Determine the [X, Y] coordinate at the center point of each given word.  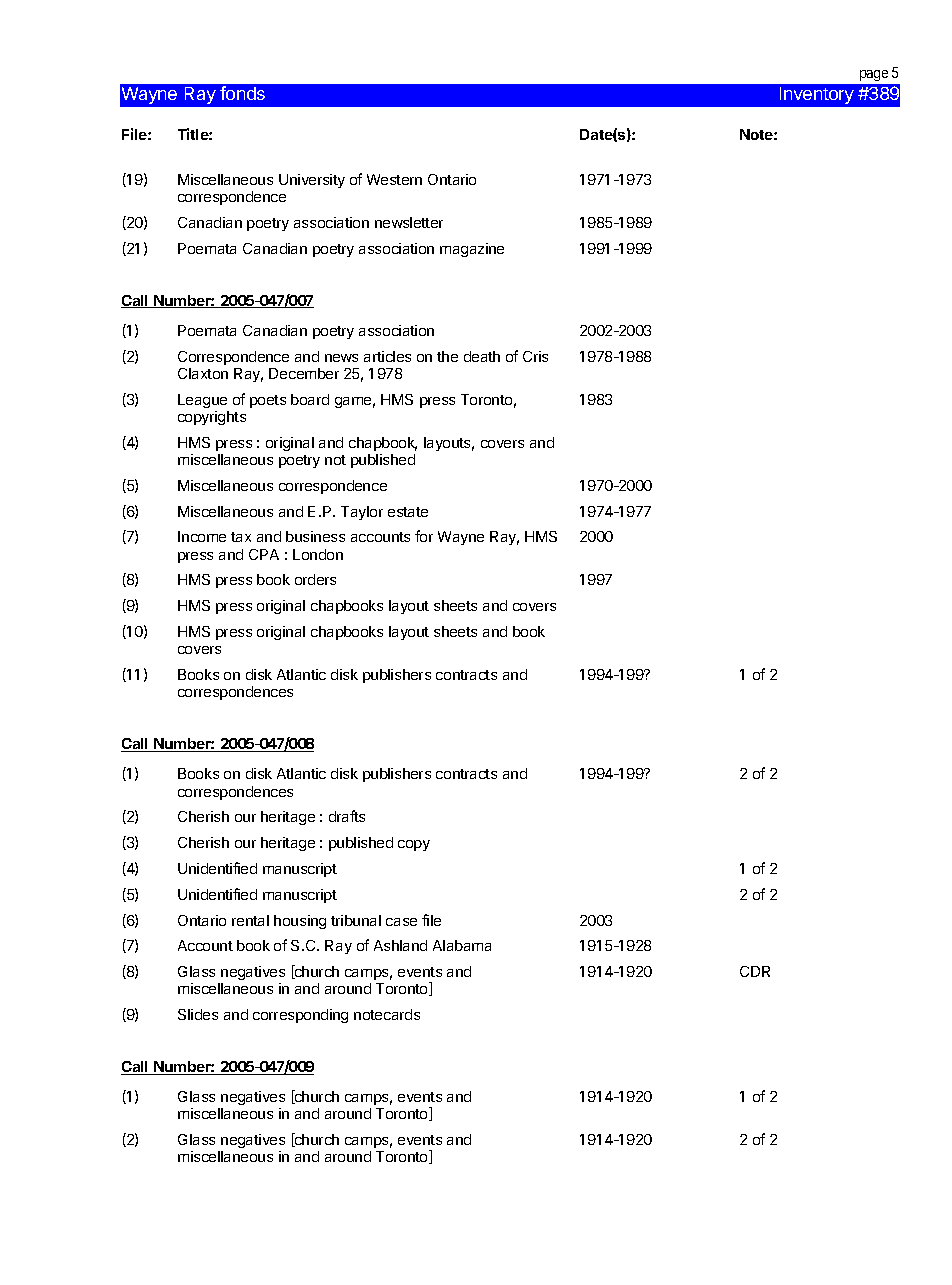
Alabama [462, 945]
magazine [472, 250]
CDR [755, 971]
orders [315, 579]
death [482, 356]
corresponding [300, 1016]
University [312, 181]
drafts [347, 816]
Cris [535, 356]
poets [268, 401]
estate [408, 512]
